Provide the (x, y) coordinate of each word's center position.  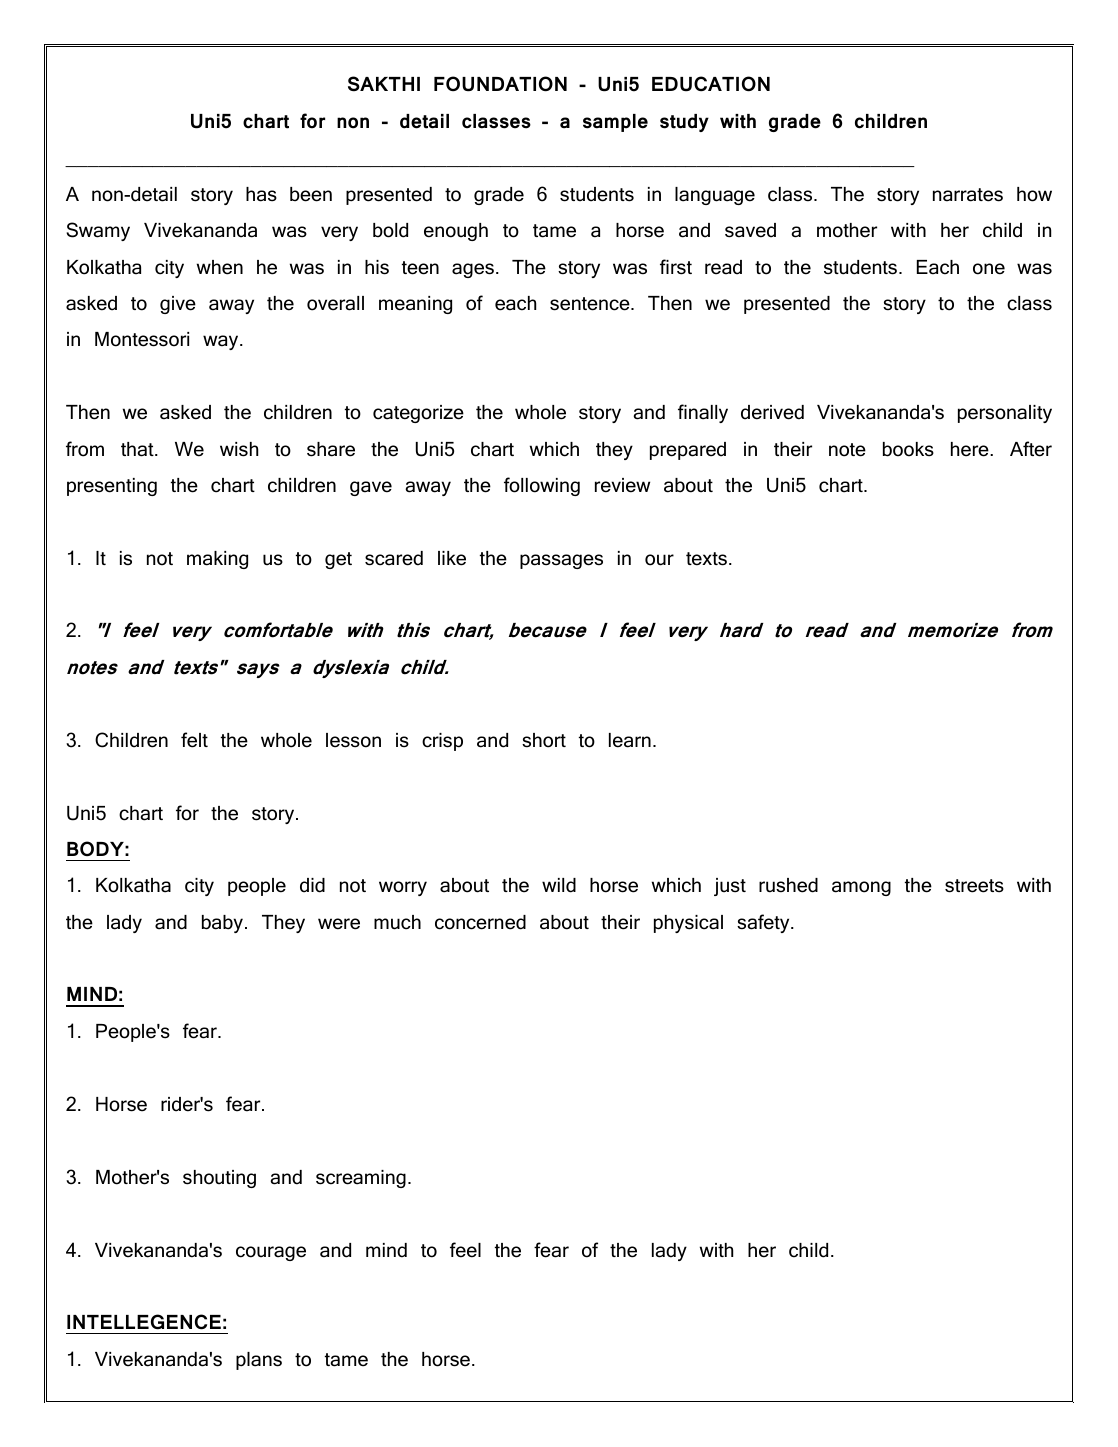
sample (615, 123)
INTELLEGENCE (144, 1322)
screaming (361, 1179)
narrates (968, 195)
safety (764, 923)
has (261, 194)
